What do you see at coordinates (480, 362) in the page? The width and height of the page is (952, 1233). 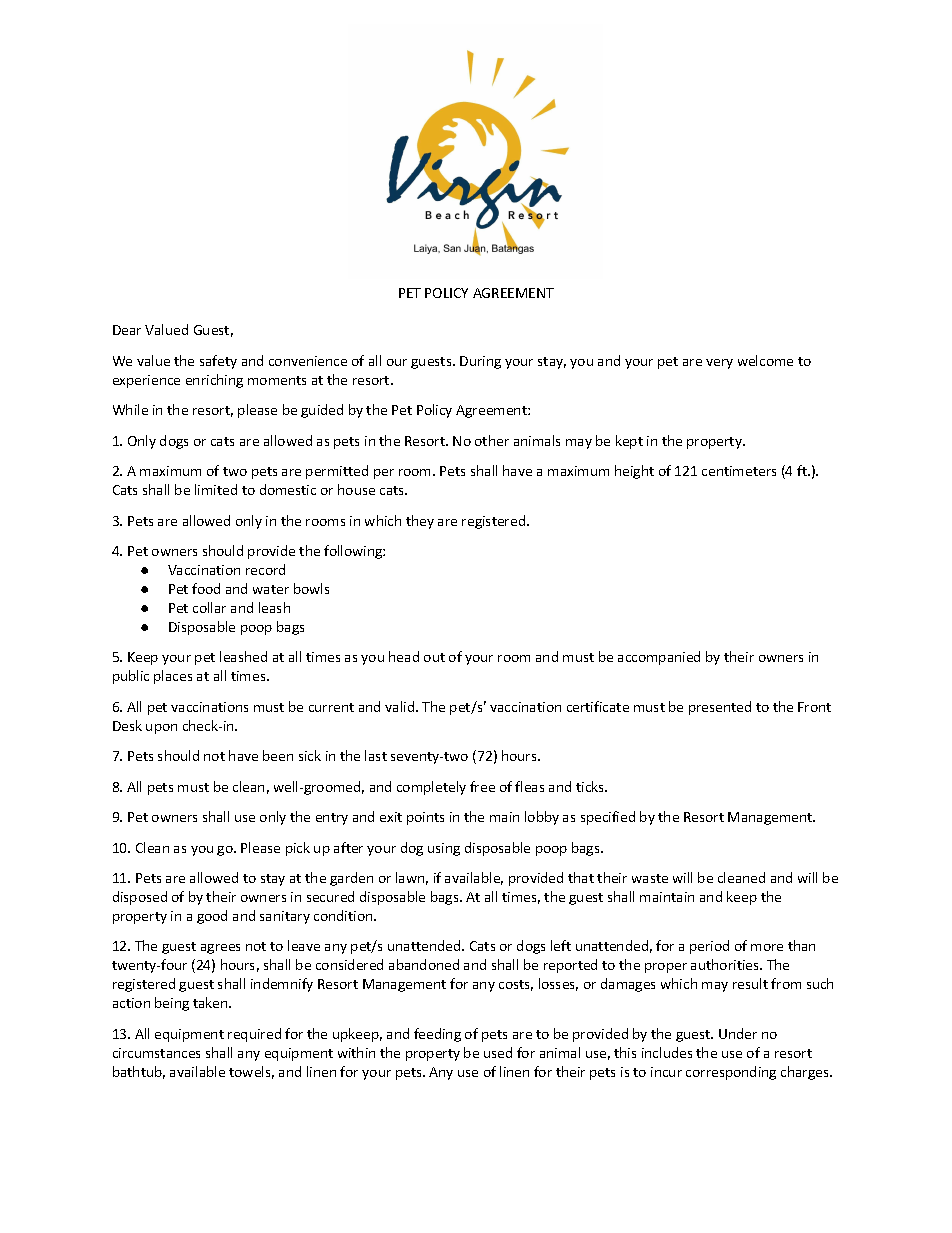 I see `During` at bounding box center [480, 362].
